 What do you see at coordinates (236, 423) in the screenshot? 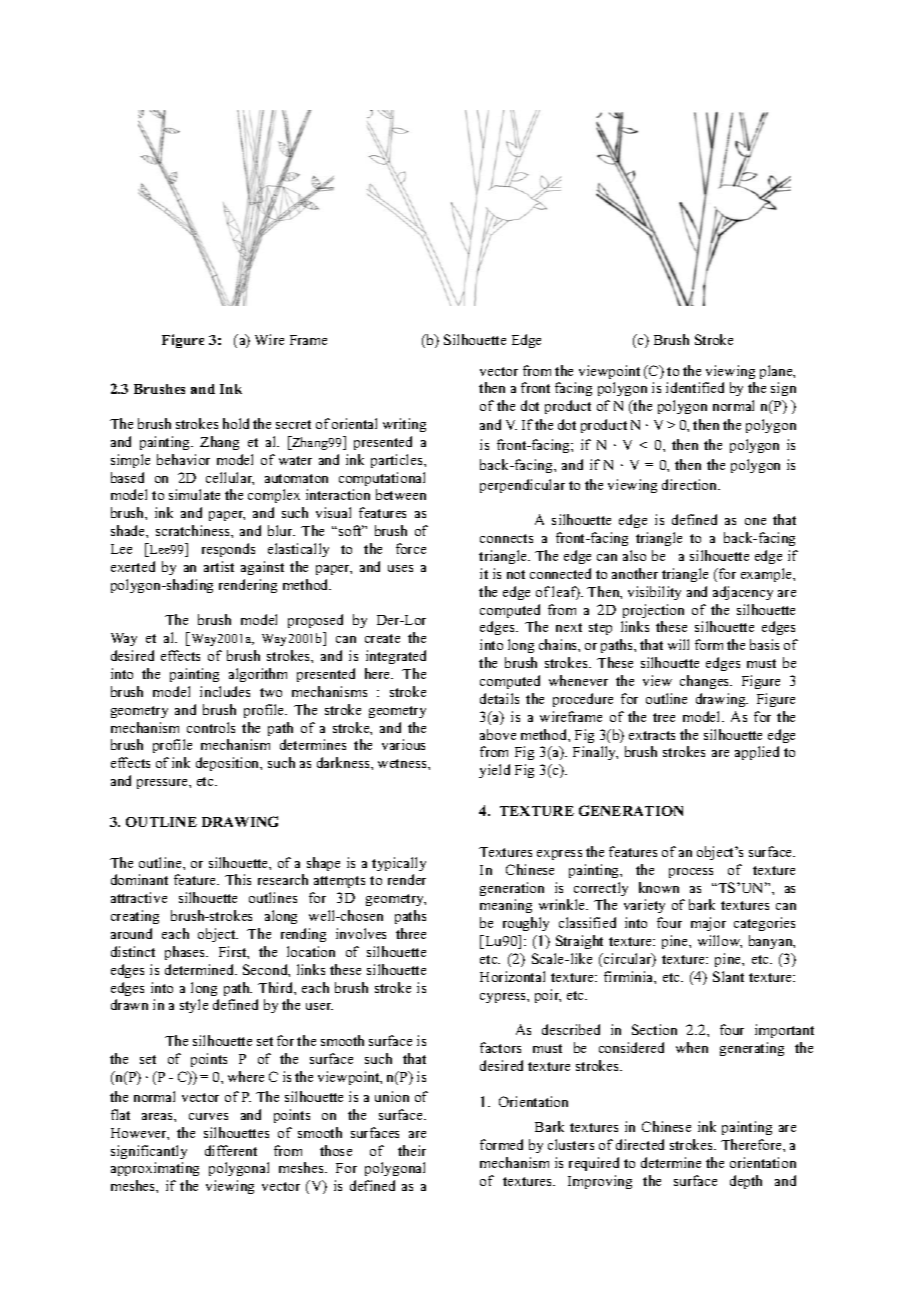
I see `hold` at bounding box center [236, 423].
